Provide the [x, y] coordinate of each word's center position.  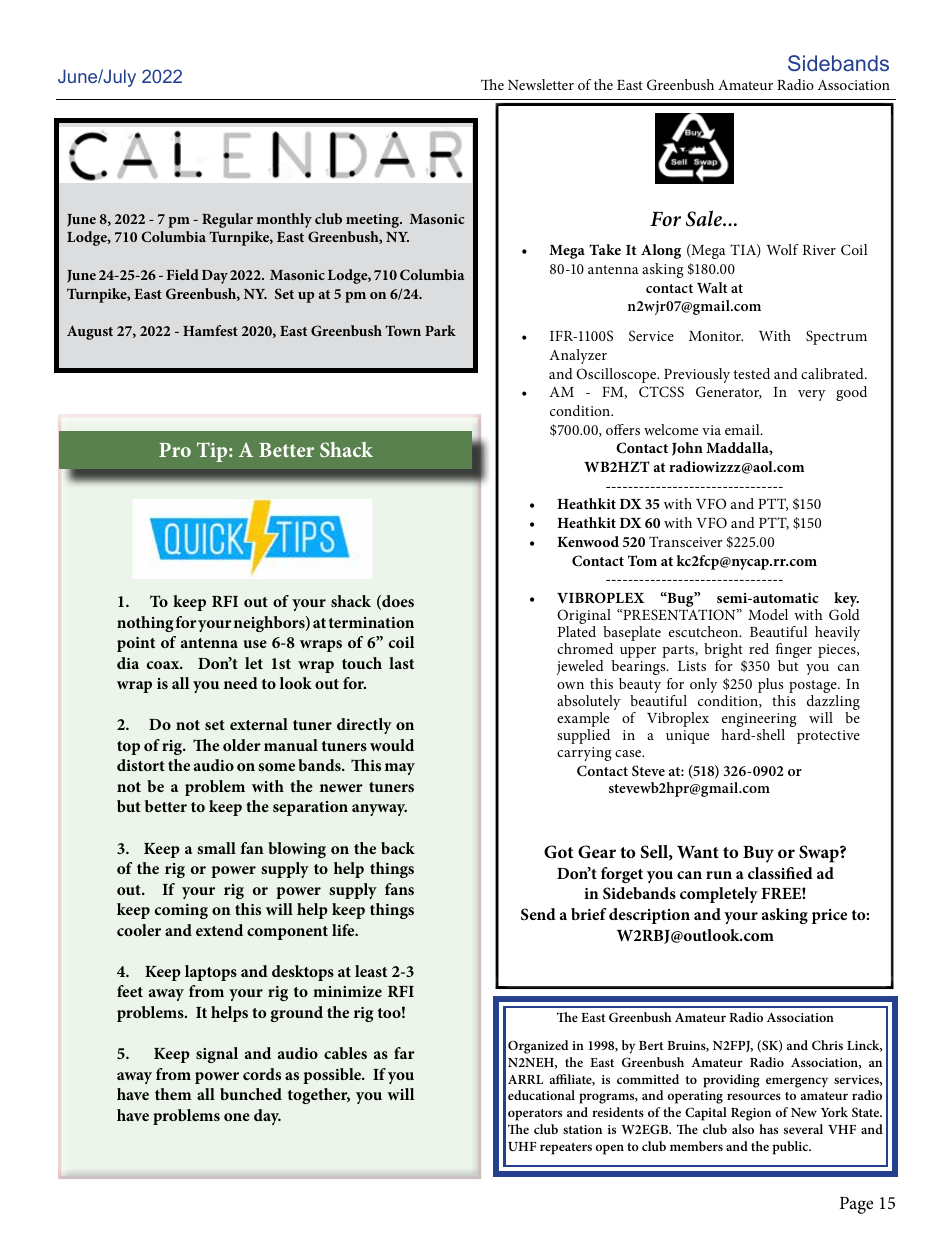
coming [181, 911]
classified [780, 873]
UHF [522, 1146]
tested [752, 373]
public [791, 1148]
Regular [227, 220]
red [759, 648]
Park [440, 330]
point [136, 644]
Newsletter [541, 84]
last [401, 663]
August [90, 332]
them [173, 1094]
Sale [705, 218]
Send [538, 914]
